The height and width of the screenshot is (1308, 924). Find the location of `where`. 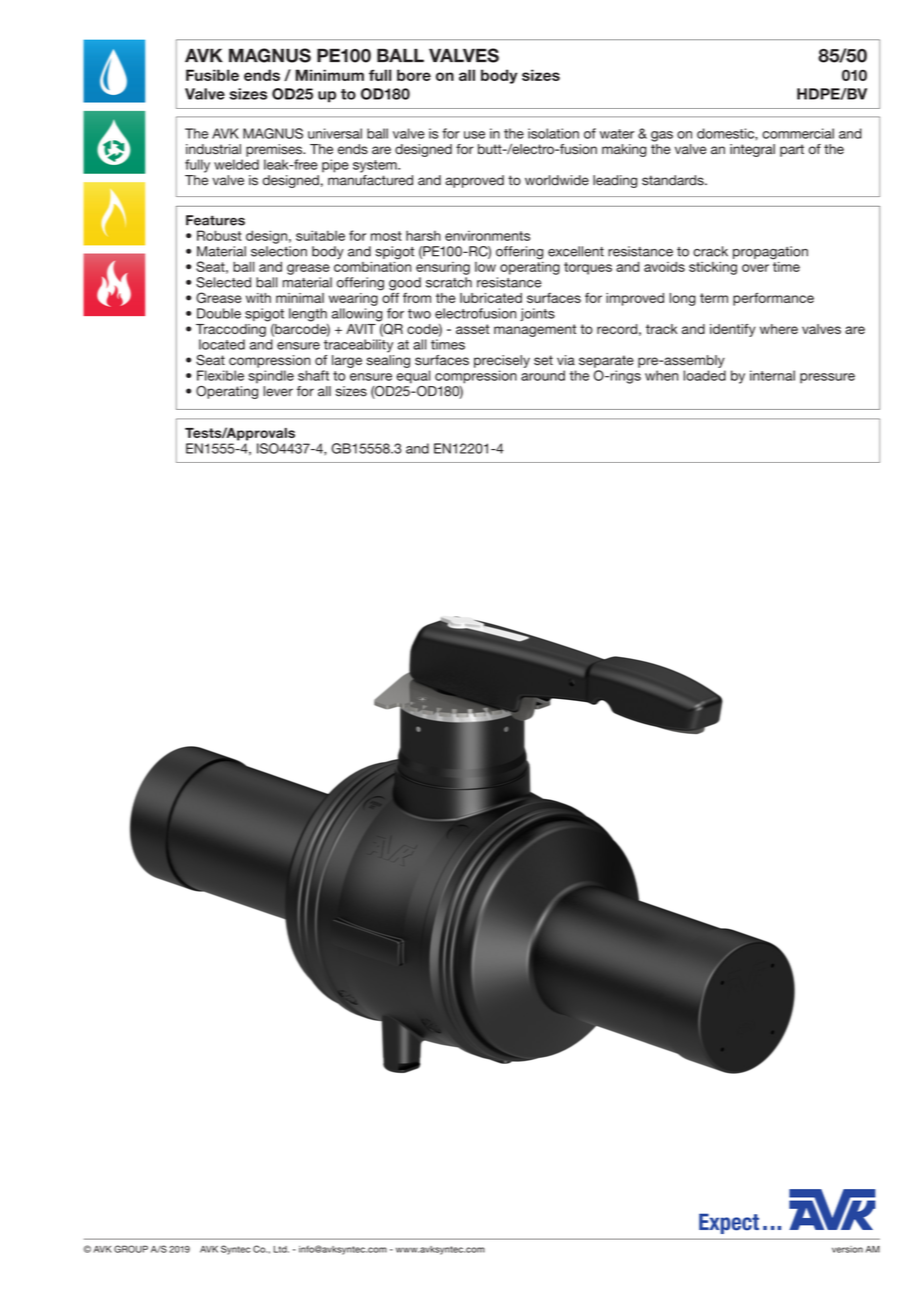

where is located at coordinates (779, 329).
